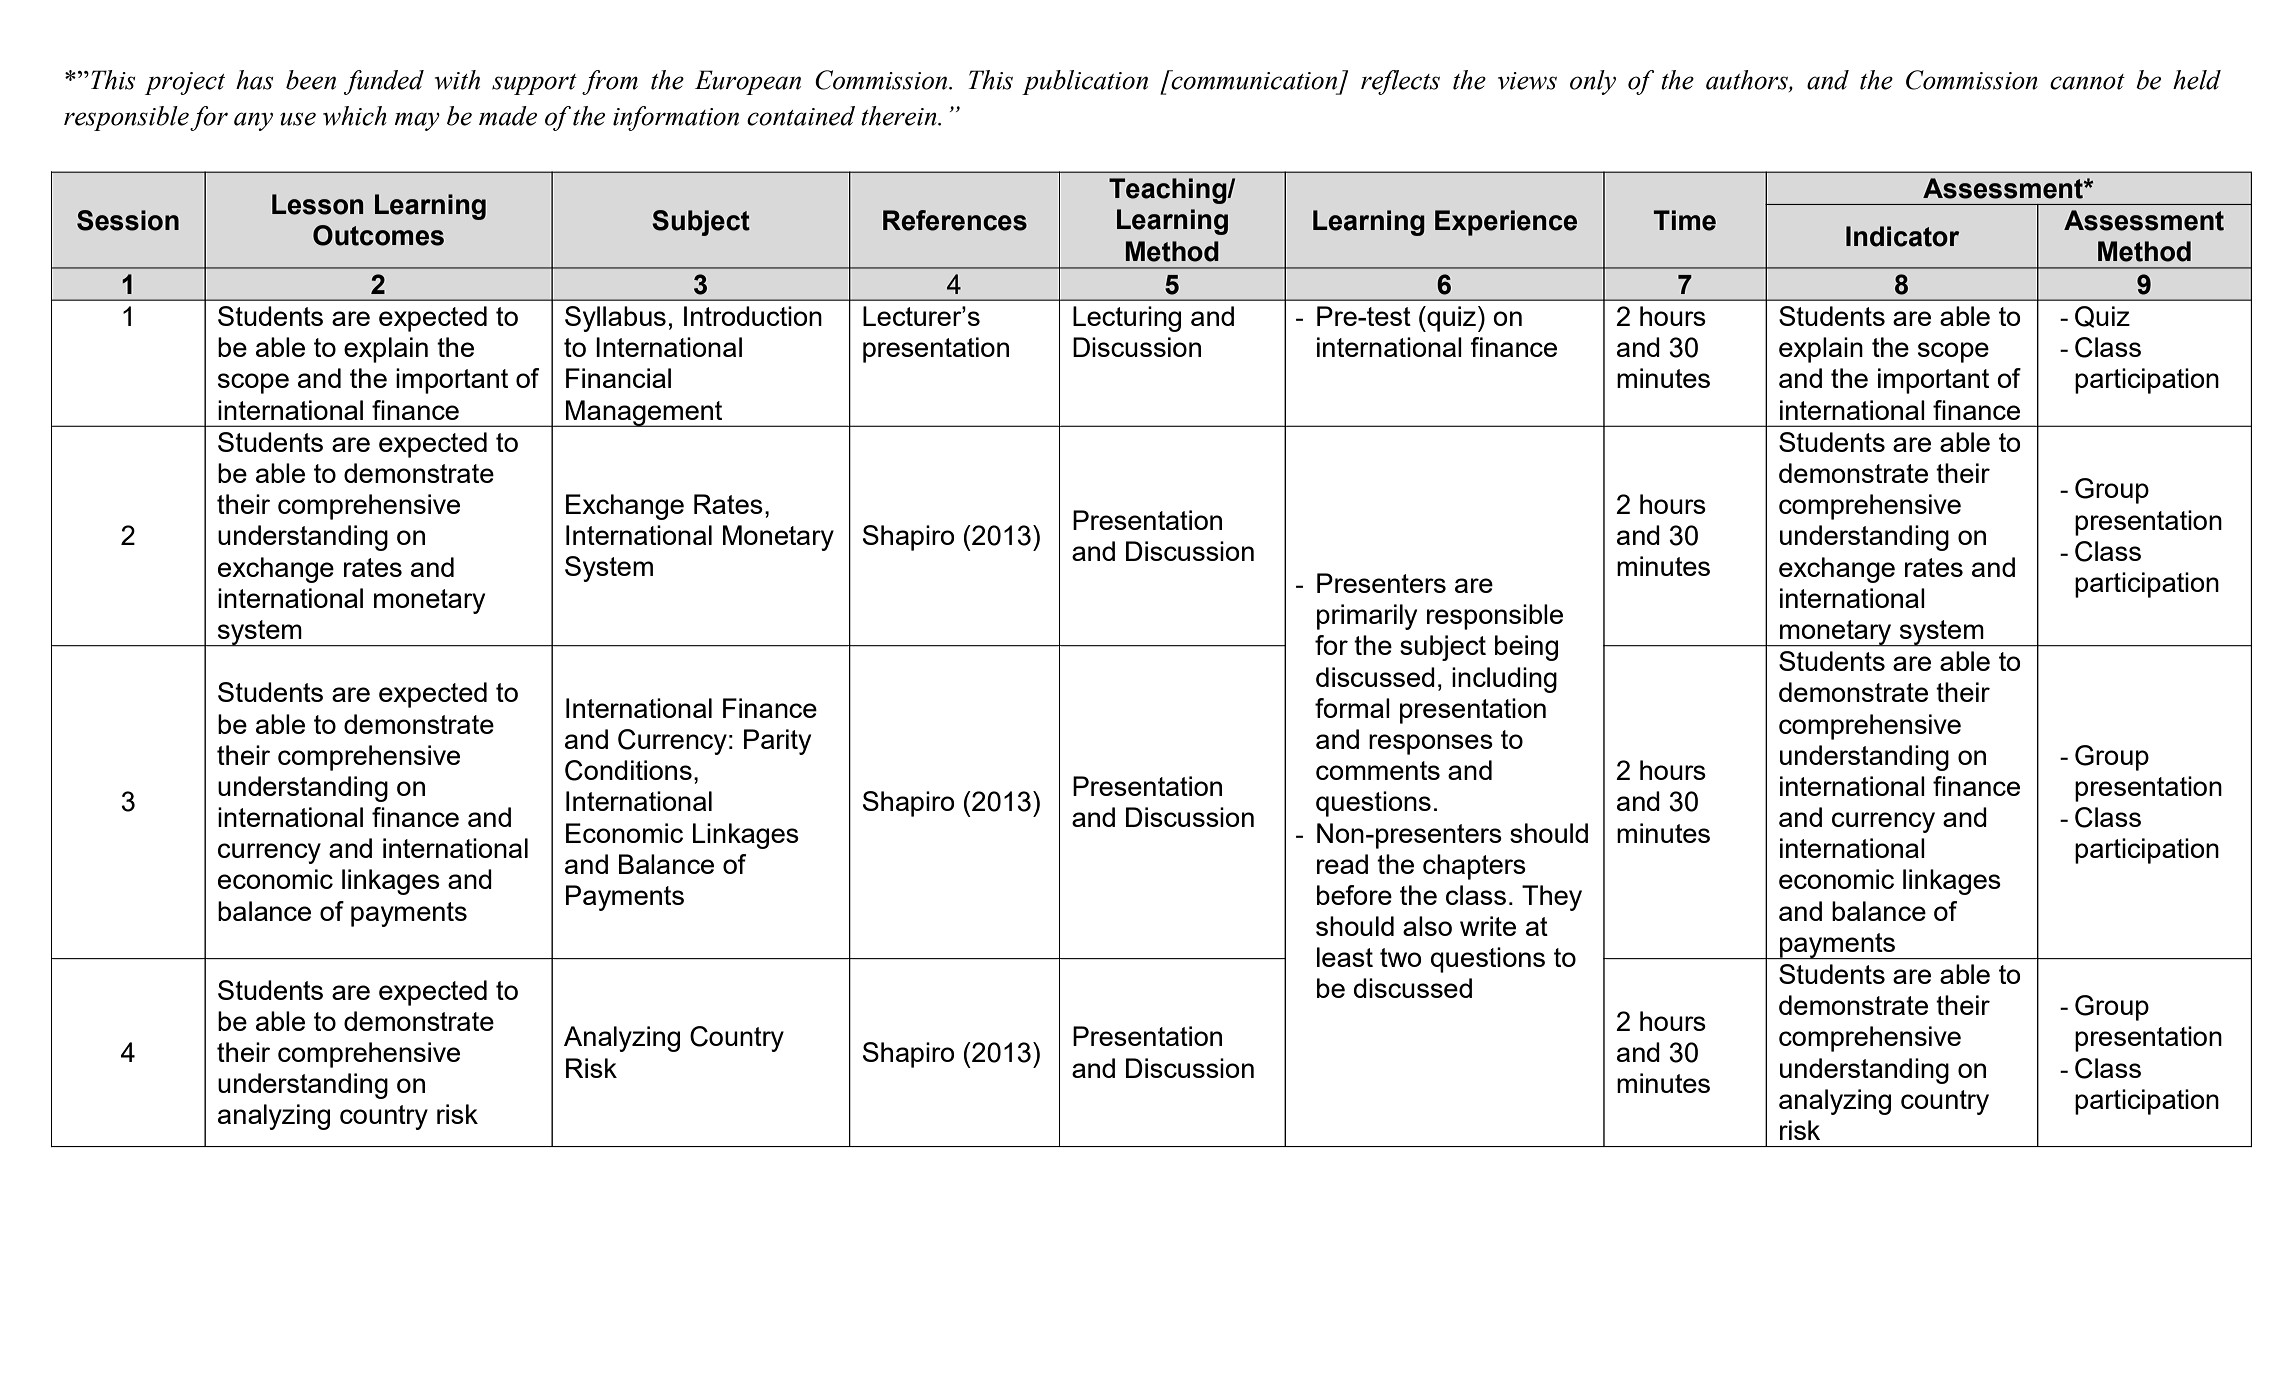 The image size is (2279, 1383). What do you see at coordinates (1085, 82) in the page?
I see `publication` at bounding box center [1085, 82].
